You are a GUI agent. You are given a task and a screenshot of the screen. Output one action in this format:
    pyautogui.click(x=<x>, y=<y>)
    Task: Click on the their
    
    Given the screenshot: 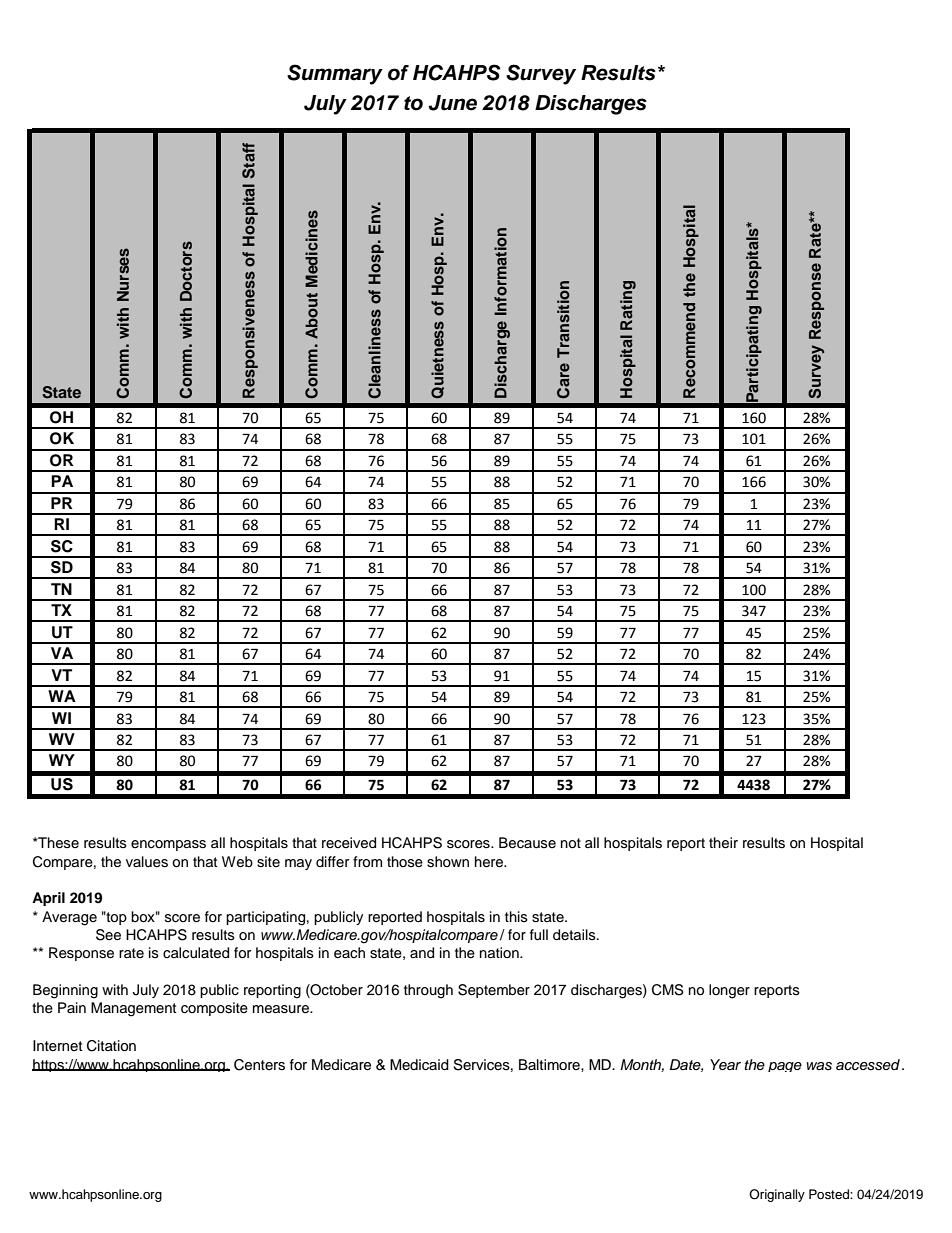 What is the action you would take?
    pyautogui.click(x=723, y=843)
